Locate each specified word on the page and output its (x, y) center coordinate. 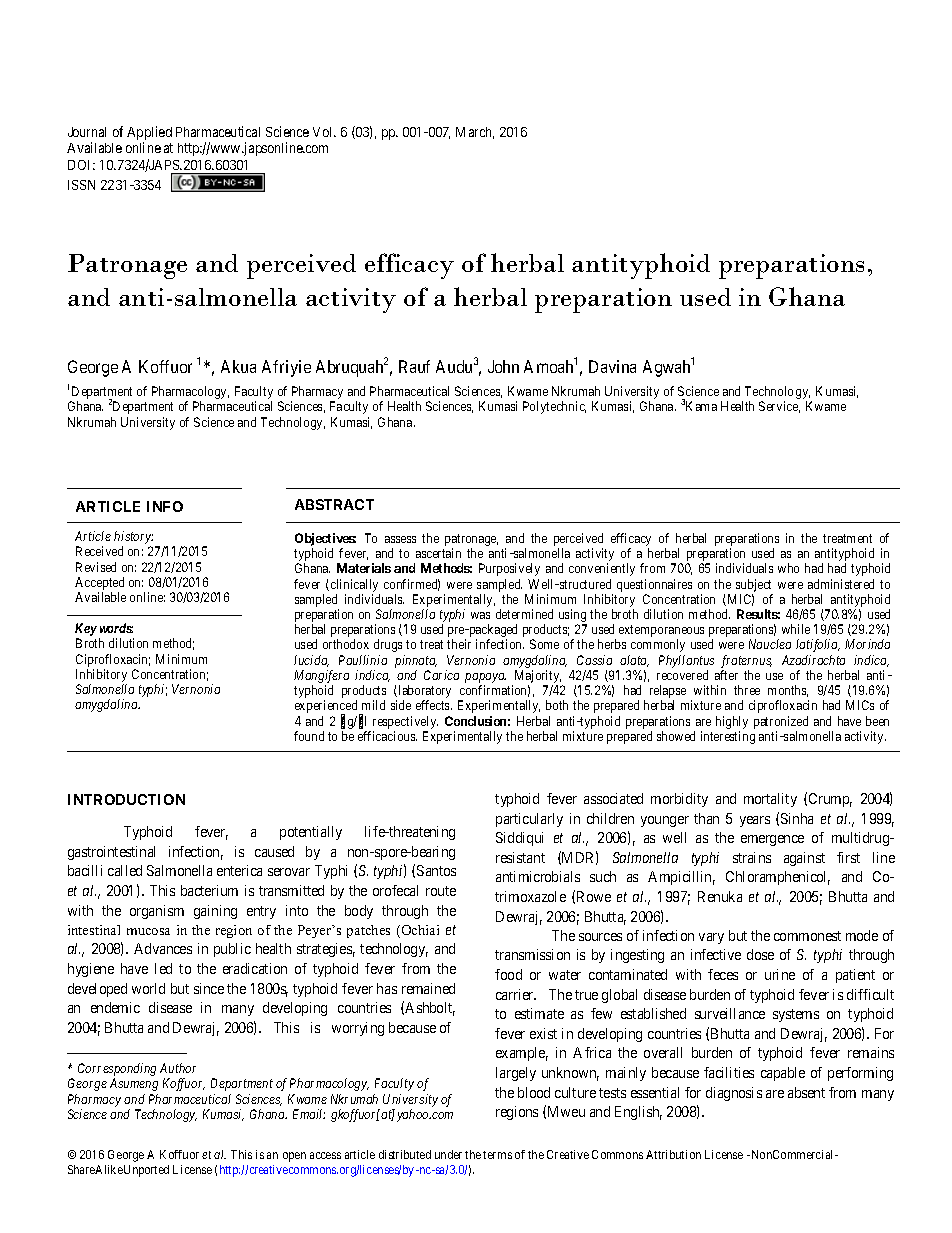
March (475, 133)
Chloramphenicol (778, 878)
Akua (238, 366)
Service (779, 407)
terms (497, 1155)
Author (178, 1068)
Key (86, 631)
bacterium (209, 890)
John (503, 366)
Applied (149, 134)
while (796, 629)
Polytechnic (554, 407)
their (459, 644)
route (441, 891)
